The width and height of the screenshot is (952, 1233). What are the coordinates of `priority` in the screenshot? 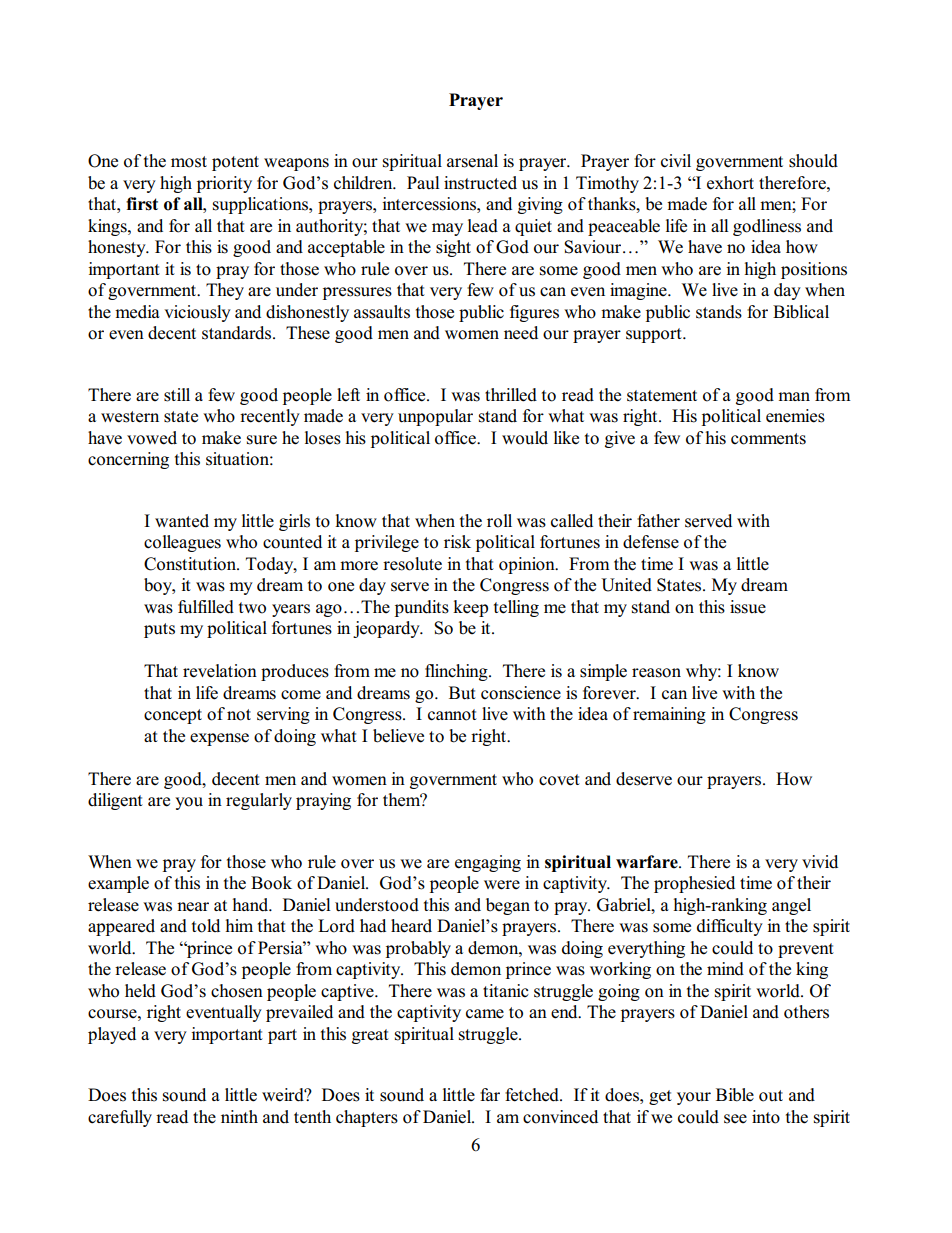 It's located at (224, 184).
